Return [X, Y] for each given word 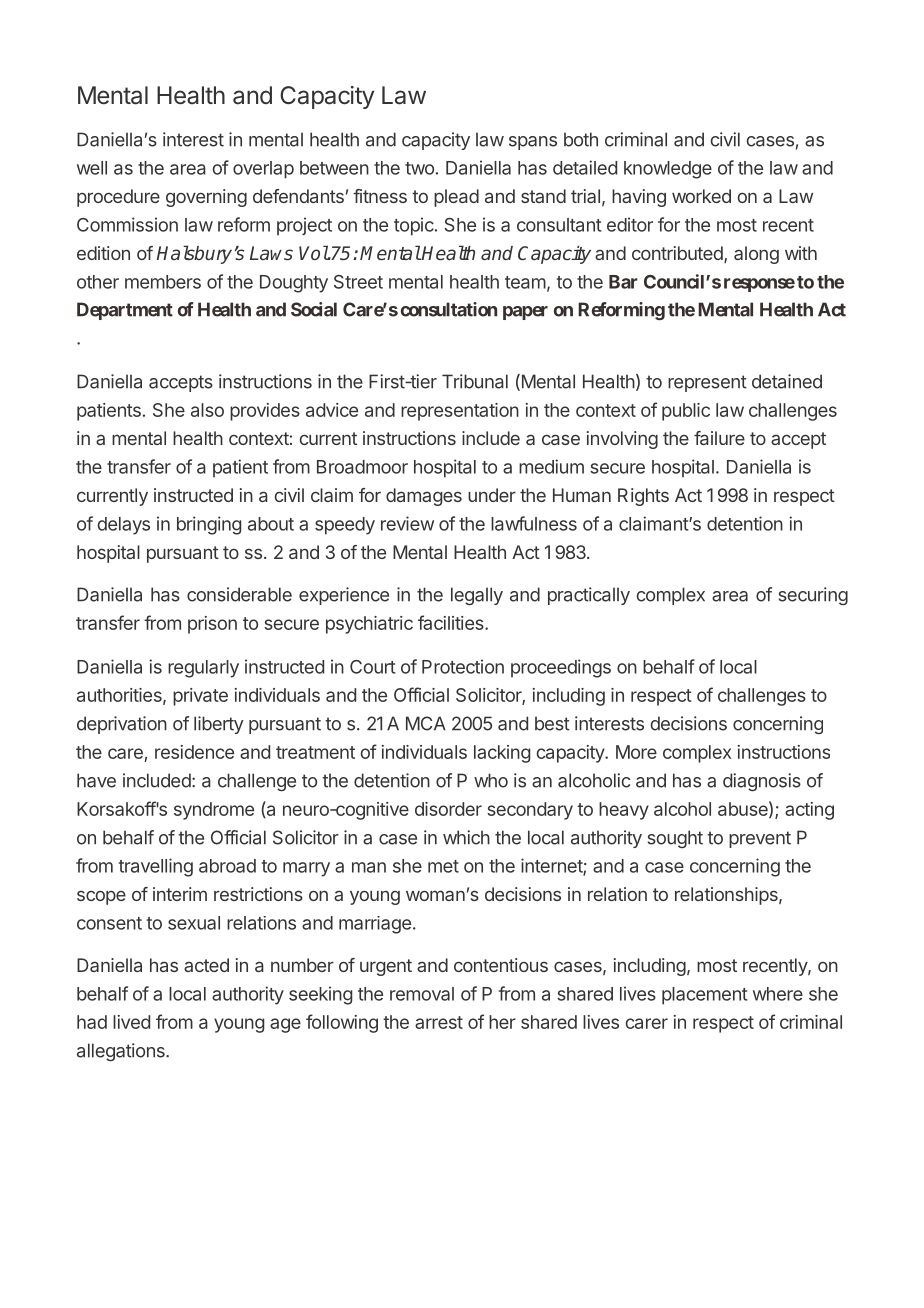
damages [424, 497]
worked [701, 196]
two [419, 168]
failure [719, 438]
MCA [426, 723]
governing [206, 198]
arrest [439, 1022]
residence [194, 752]
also [207, 410]
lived [131, 1022]
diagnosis [762, 782]
